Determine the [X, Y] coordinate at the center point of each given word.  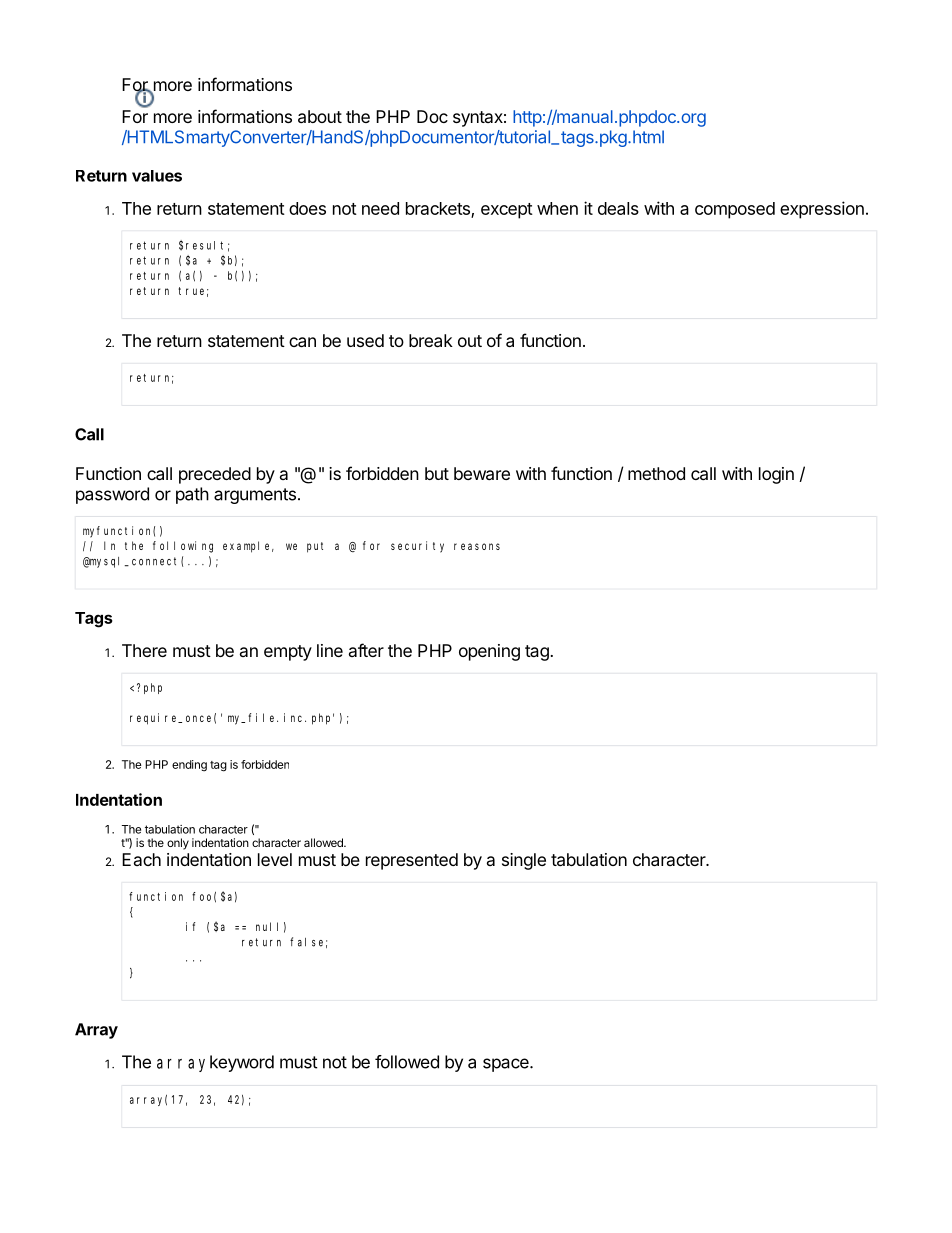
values [157, 176]
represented [412, 861]
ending [189, 766]
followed [407, 1062]
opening [489, 652]
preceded [215, 475]
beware [482, 473]
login [776, 475]
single [524, 861]
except [507, 211]
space [507, 1065]
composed [735, 210]
